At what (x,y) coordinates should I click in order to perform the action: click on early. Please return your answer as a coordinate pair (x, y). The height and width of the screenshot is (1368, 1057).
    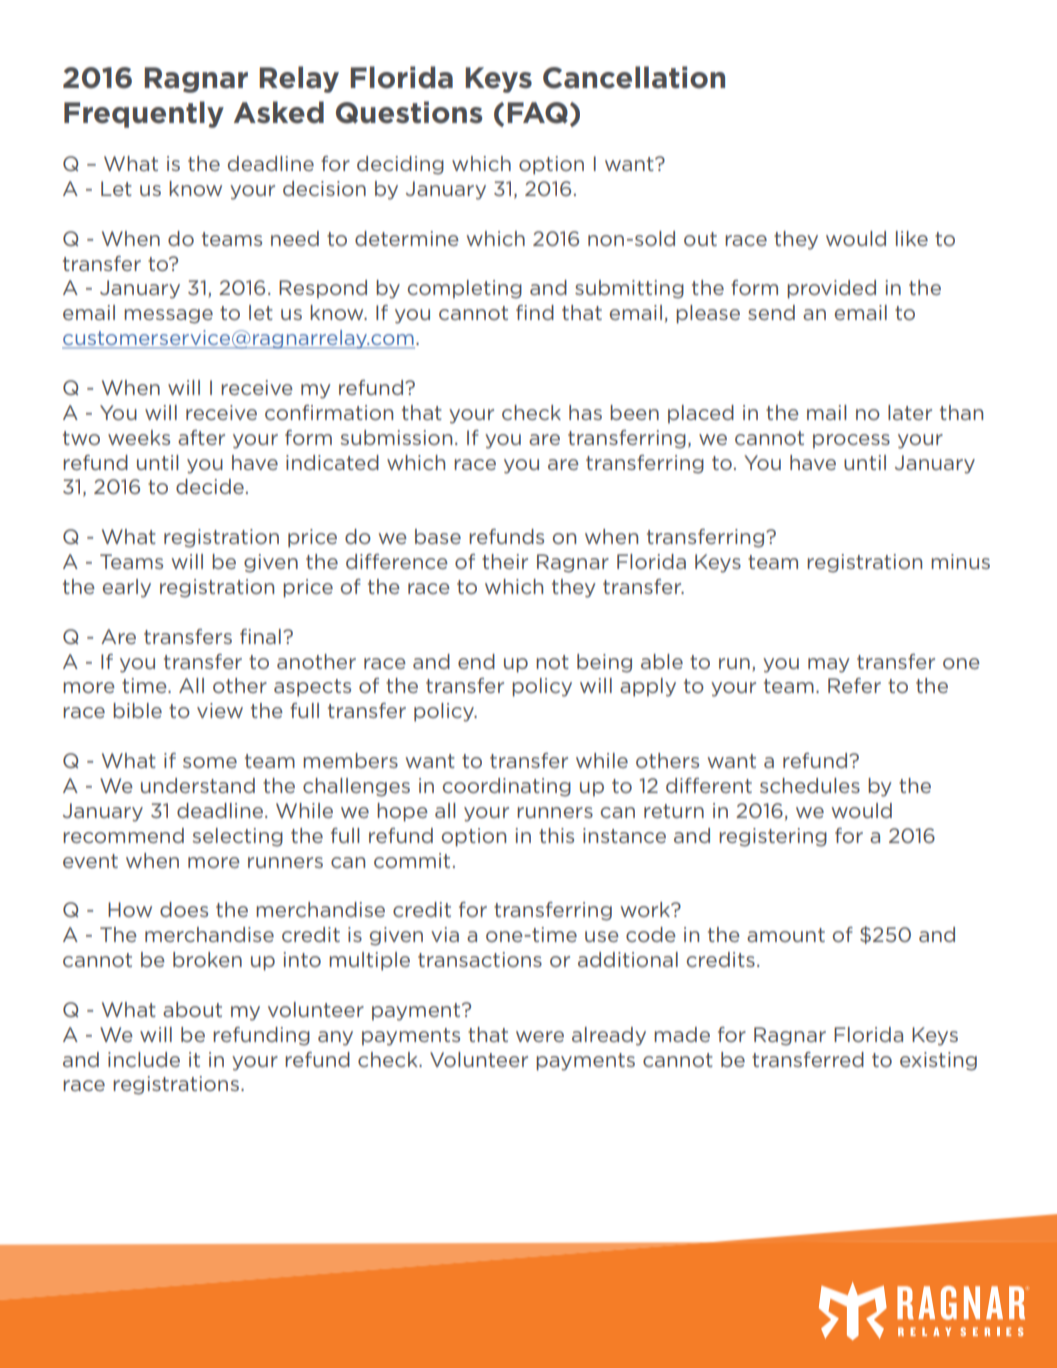
    Looking at the image, I should click on (127, 588).
